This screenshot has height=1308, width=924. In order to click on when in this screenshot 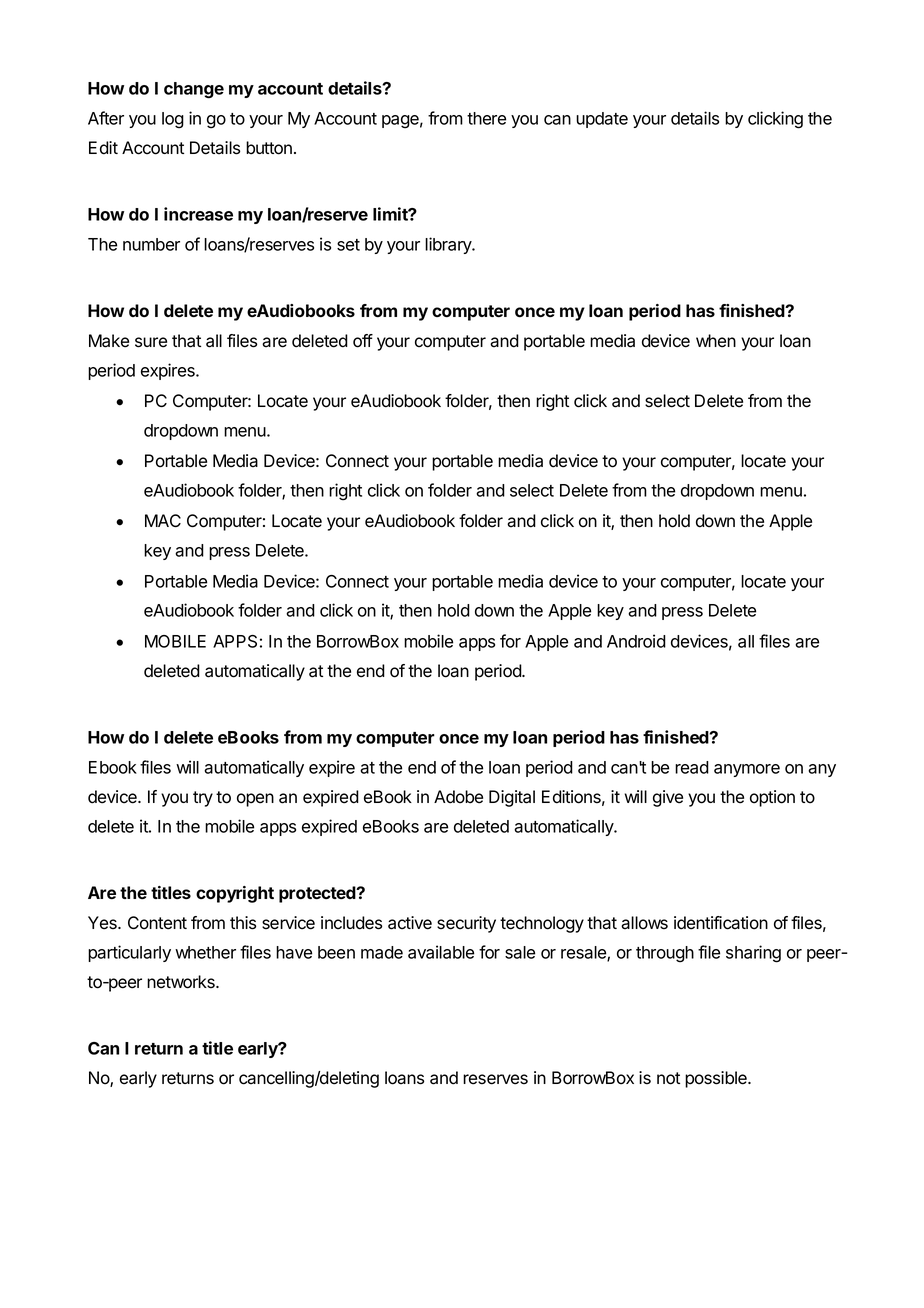, I will do `click(716, 341)`.
